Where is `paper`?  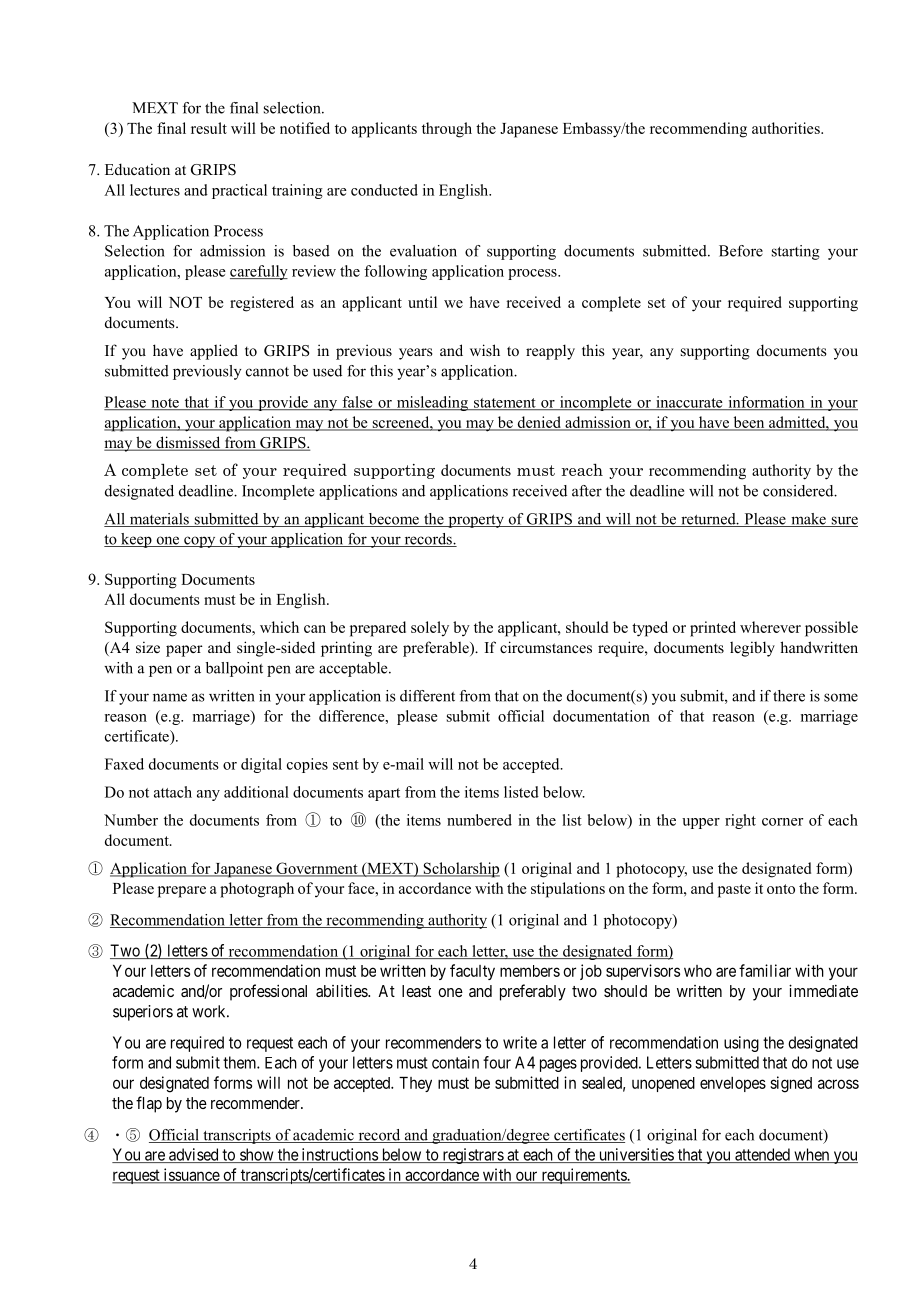
paper is located at coordinates (184, 651).
